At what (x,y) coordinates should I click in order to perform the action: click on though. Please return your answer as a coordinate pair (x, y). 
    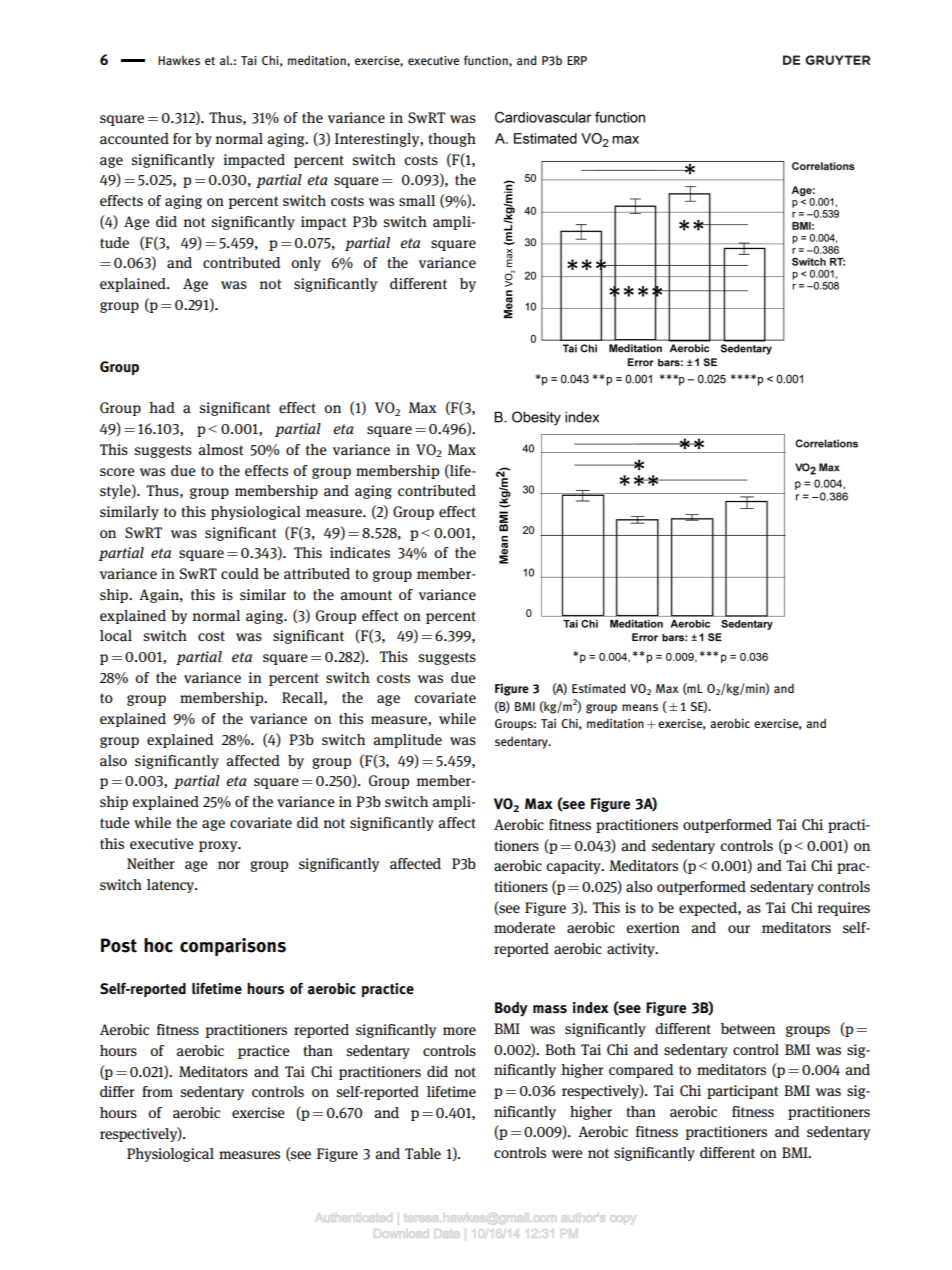
    Looking at the image, I should click on (452, 140).
